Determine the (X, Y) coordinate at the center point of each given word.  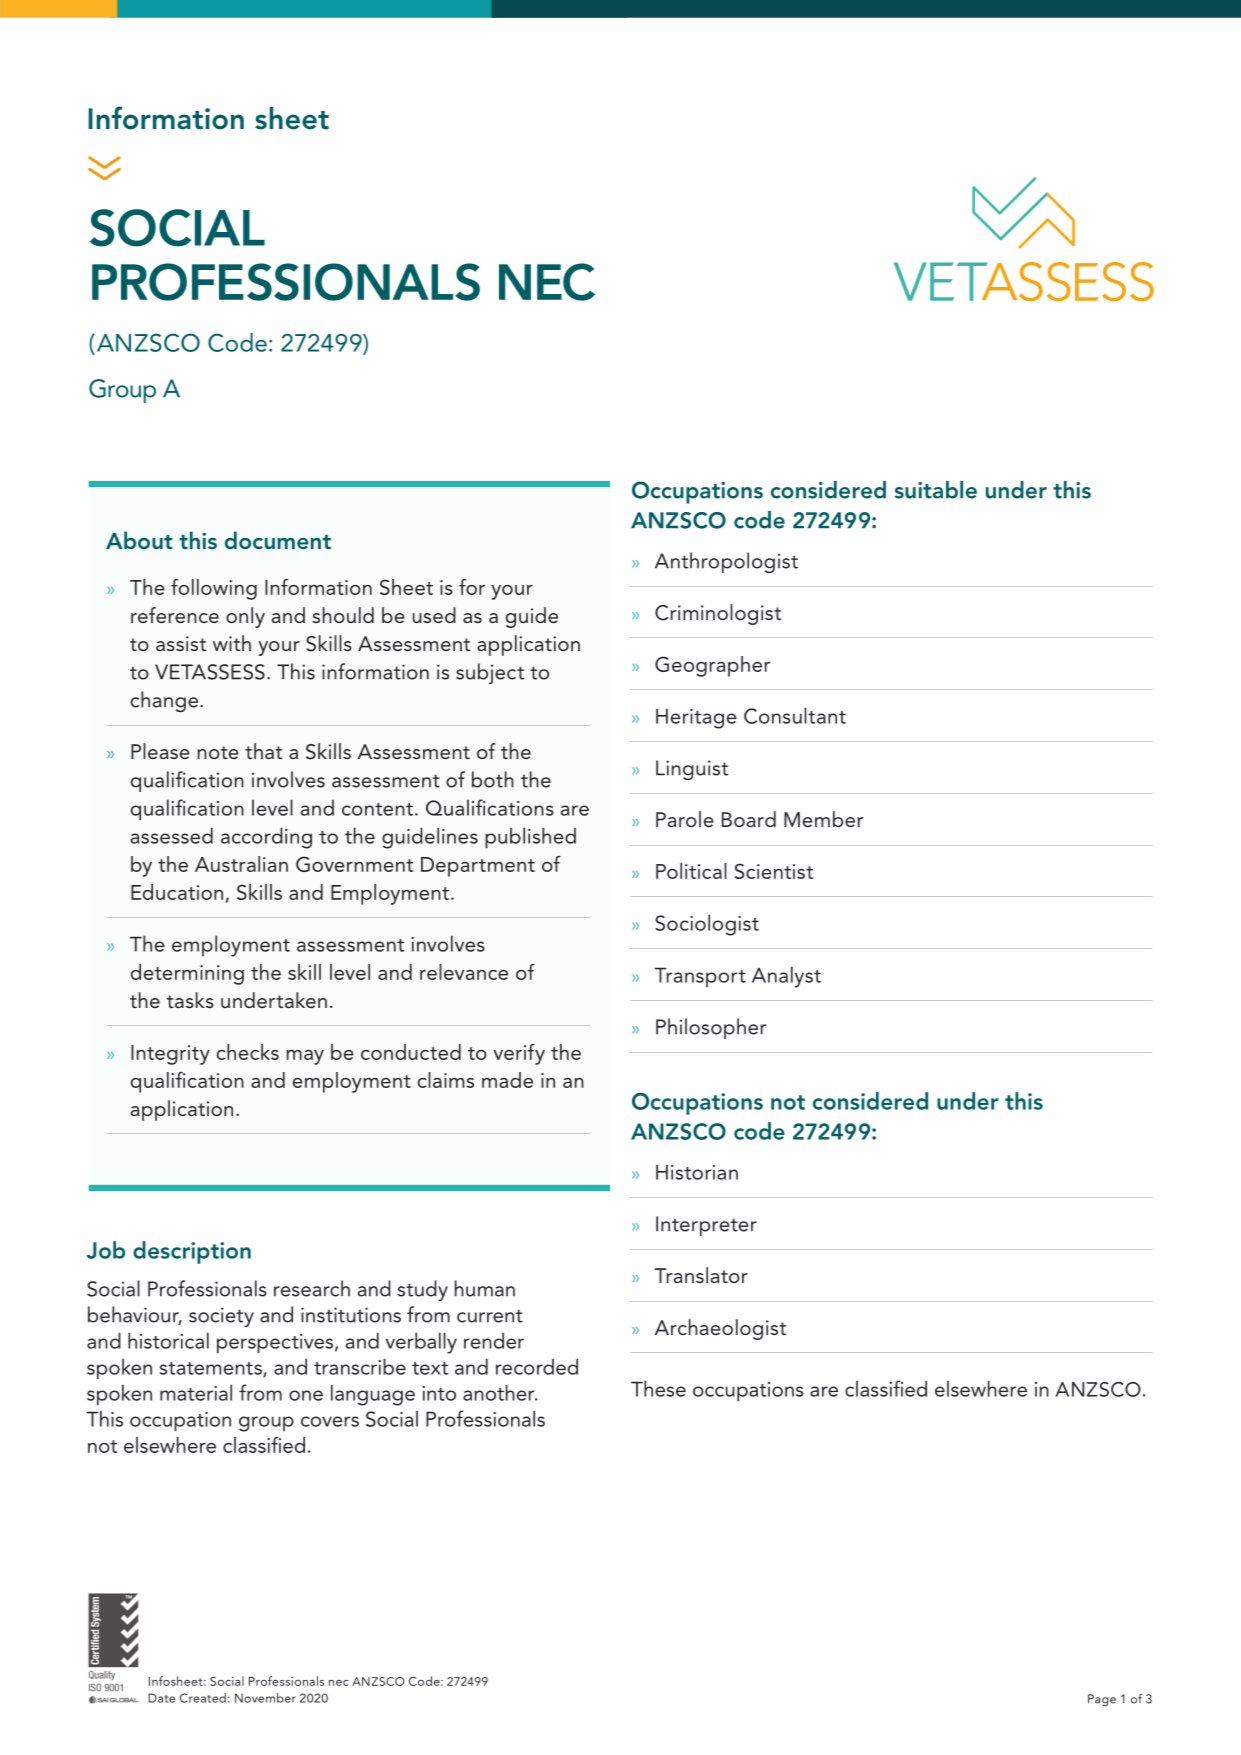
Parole (685, 819)
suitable (936, 490)
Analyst (786, 977)
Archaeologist (720, 1329)
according (266, 838)
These (658, 1388)
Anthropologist (726, 562)
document (278, 540)
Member (823, 819)
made (507, 1080)
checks (248, 1052)
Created (203, 1698)
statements (212, 1369)
